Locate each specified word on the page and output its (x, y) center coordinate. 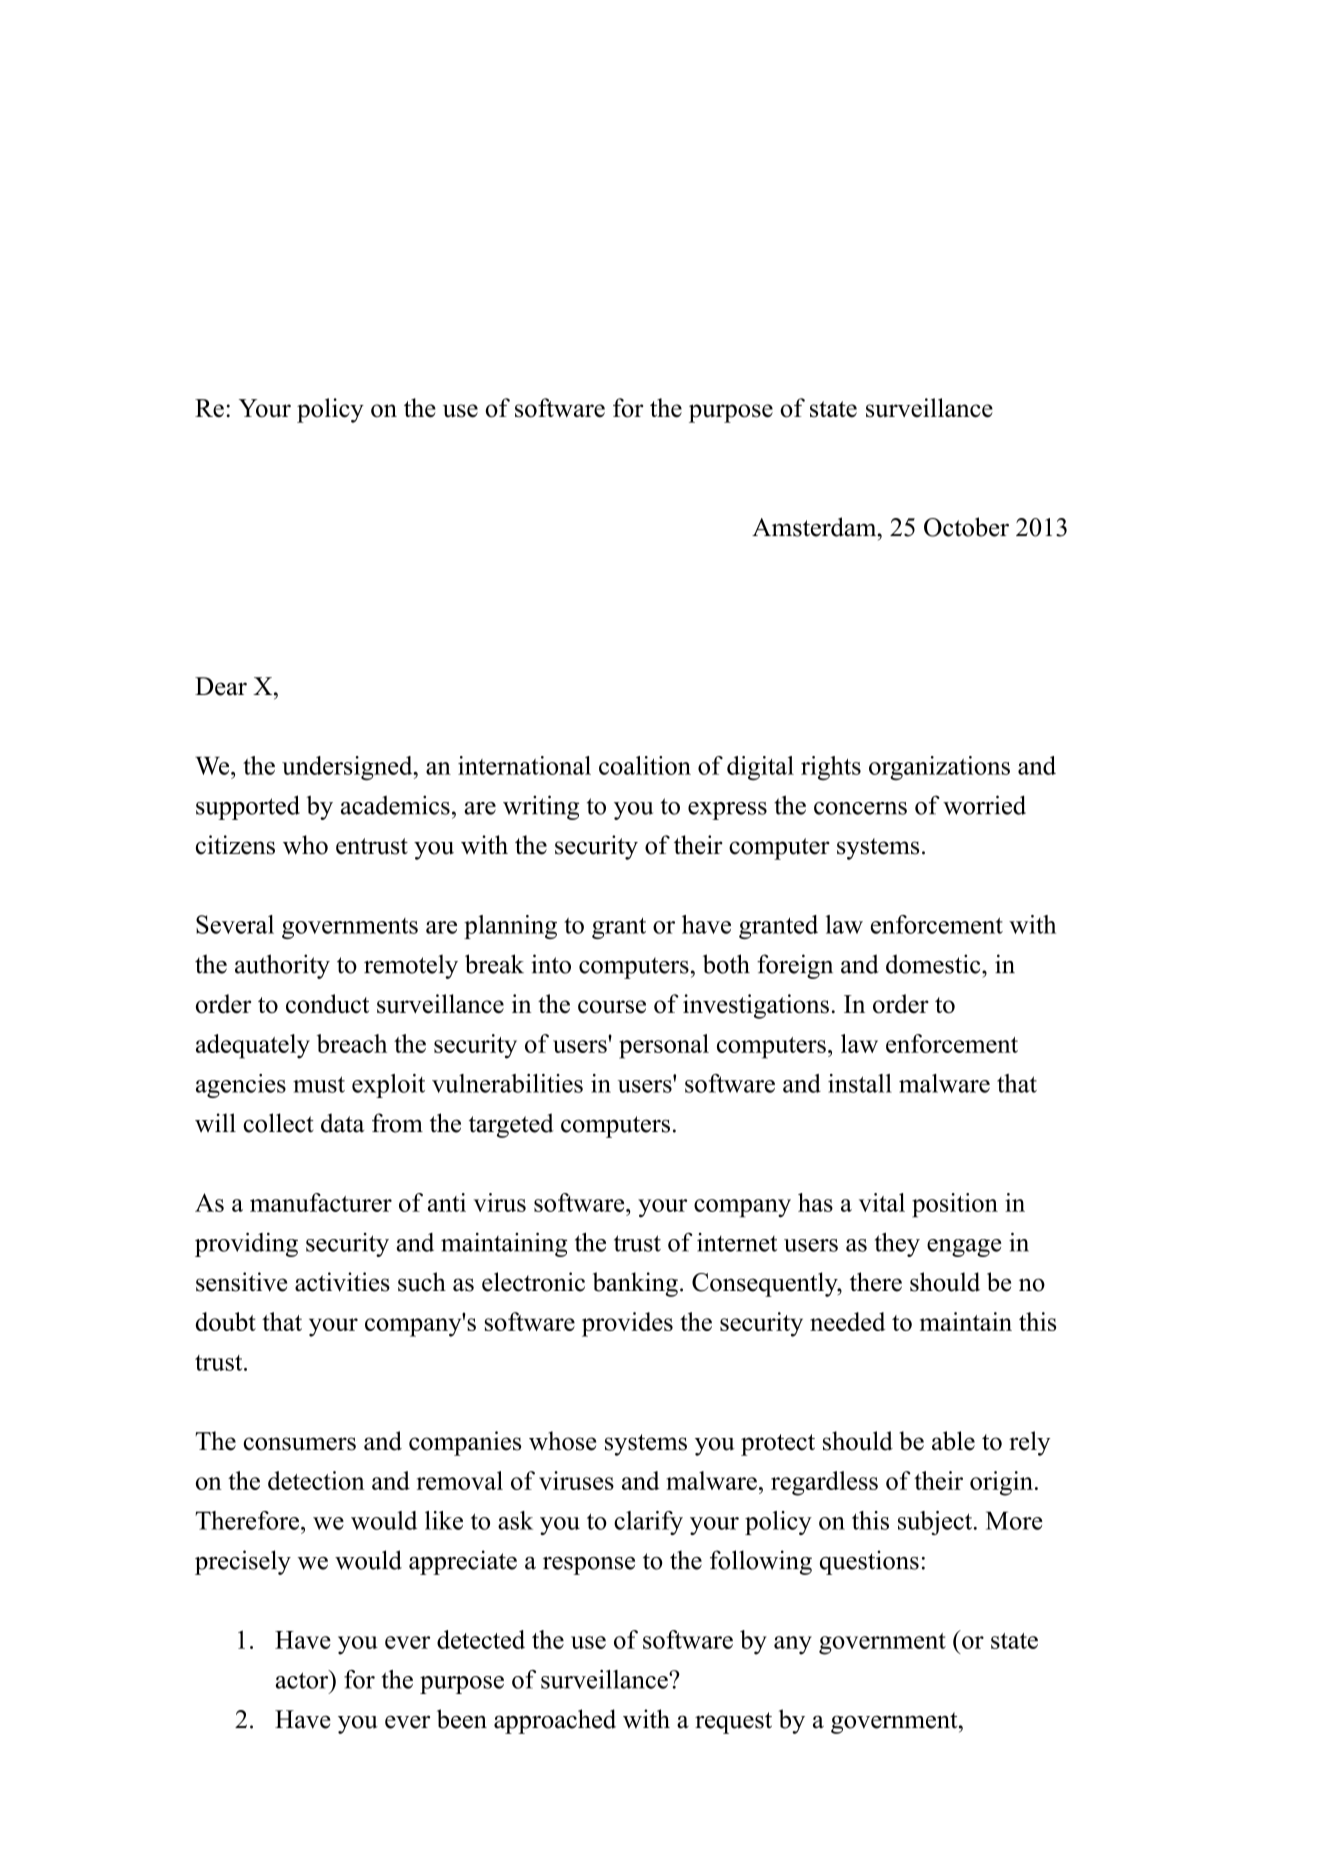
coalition (645, 765)
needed (847, 1321)
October (966, 527)
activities (342, 1282)
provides (627, 1324)
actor (303, 1679)
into (551, 964)
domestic (934, 964)
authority (282, 966)
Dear (221, 686)
